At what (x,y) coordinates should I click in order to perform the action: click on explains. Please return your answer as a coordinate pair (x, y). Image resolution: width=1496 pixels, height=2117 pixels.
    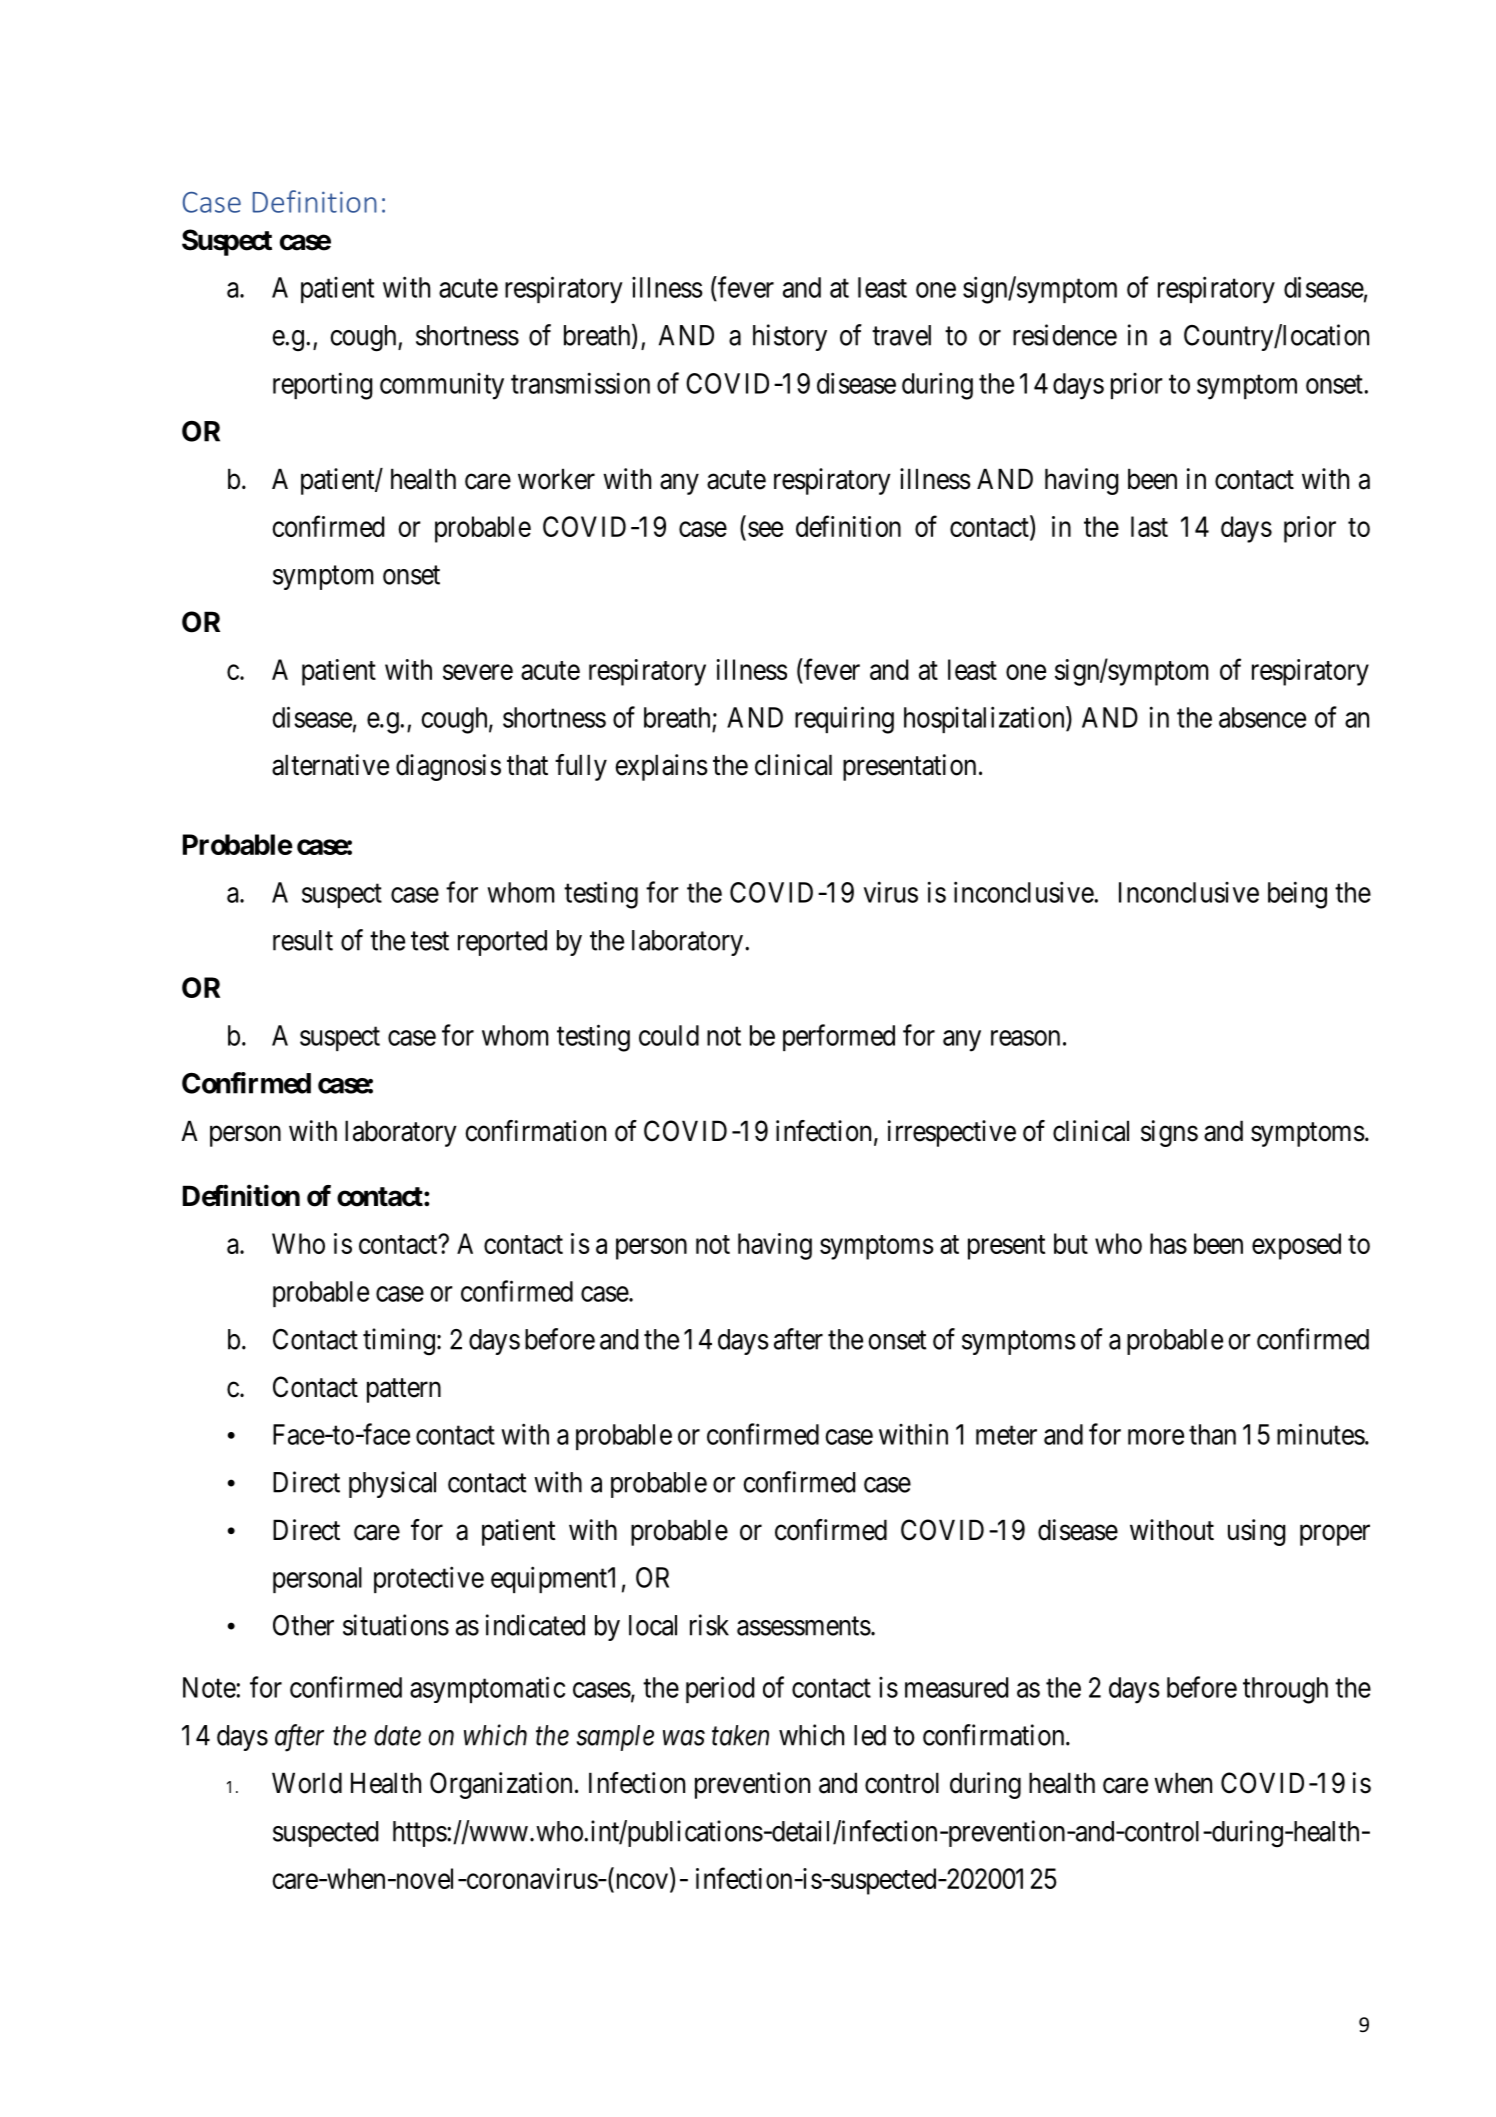
    Looking at the image, I should click on (661, 767).
